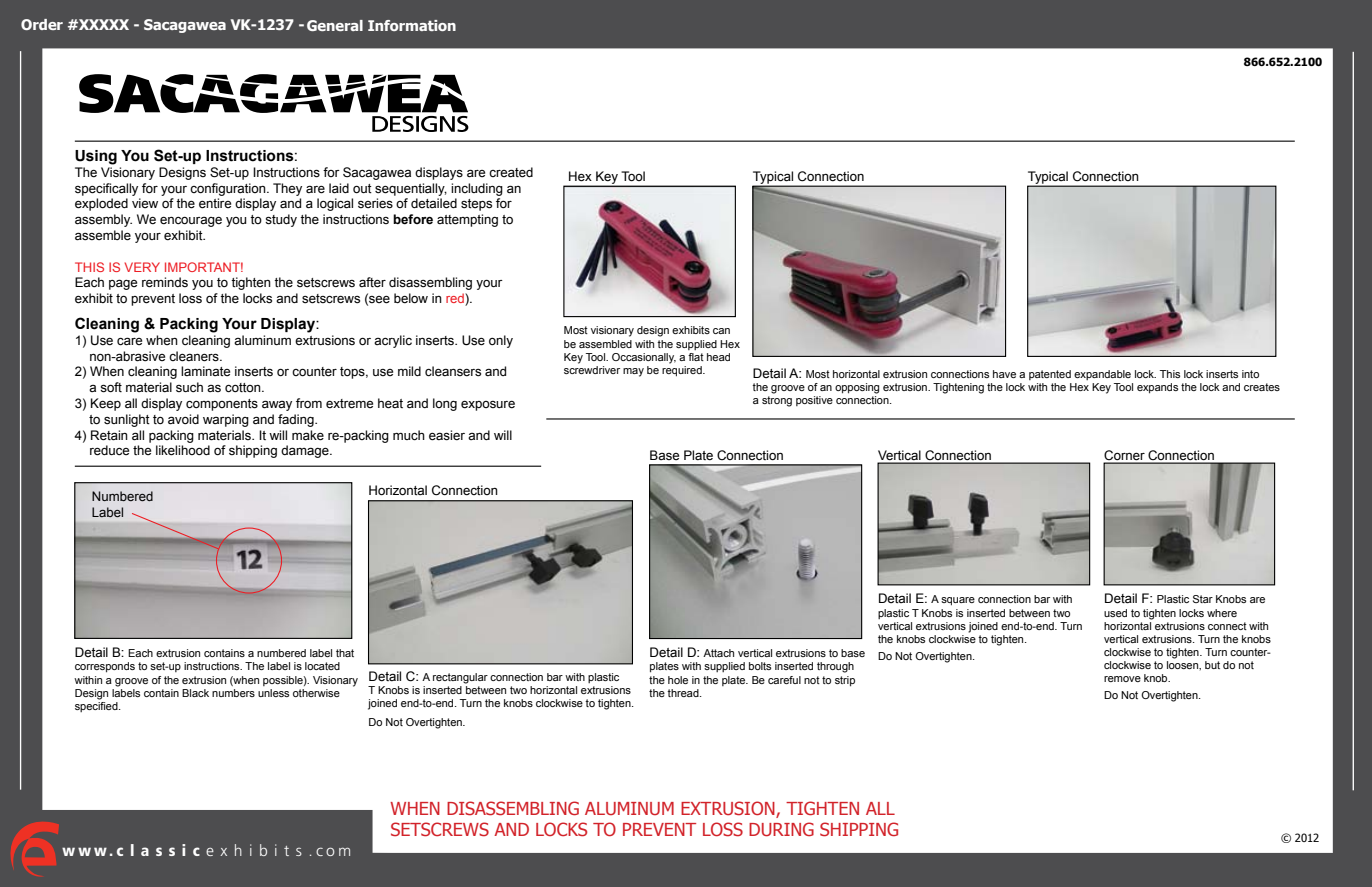 The width and height of the document is (1372, 887). What do you see at coordinates (511, 172) in the document?
I see `created` at bounding box center [511, 172].
